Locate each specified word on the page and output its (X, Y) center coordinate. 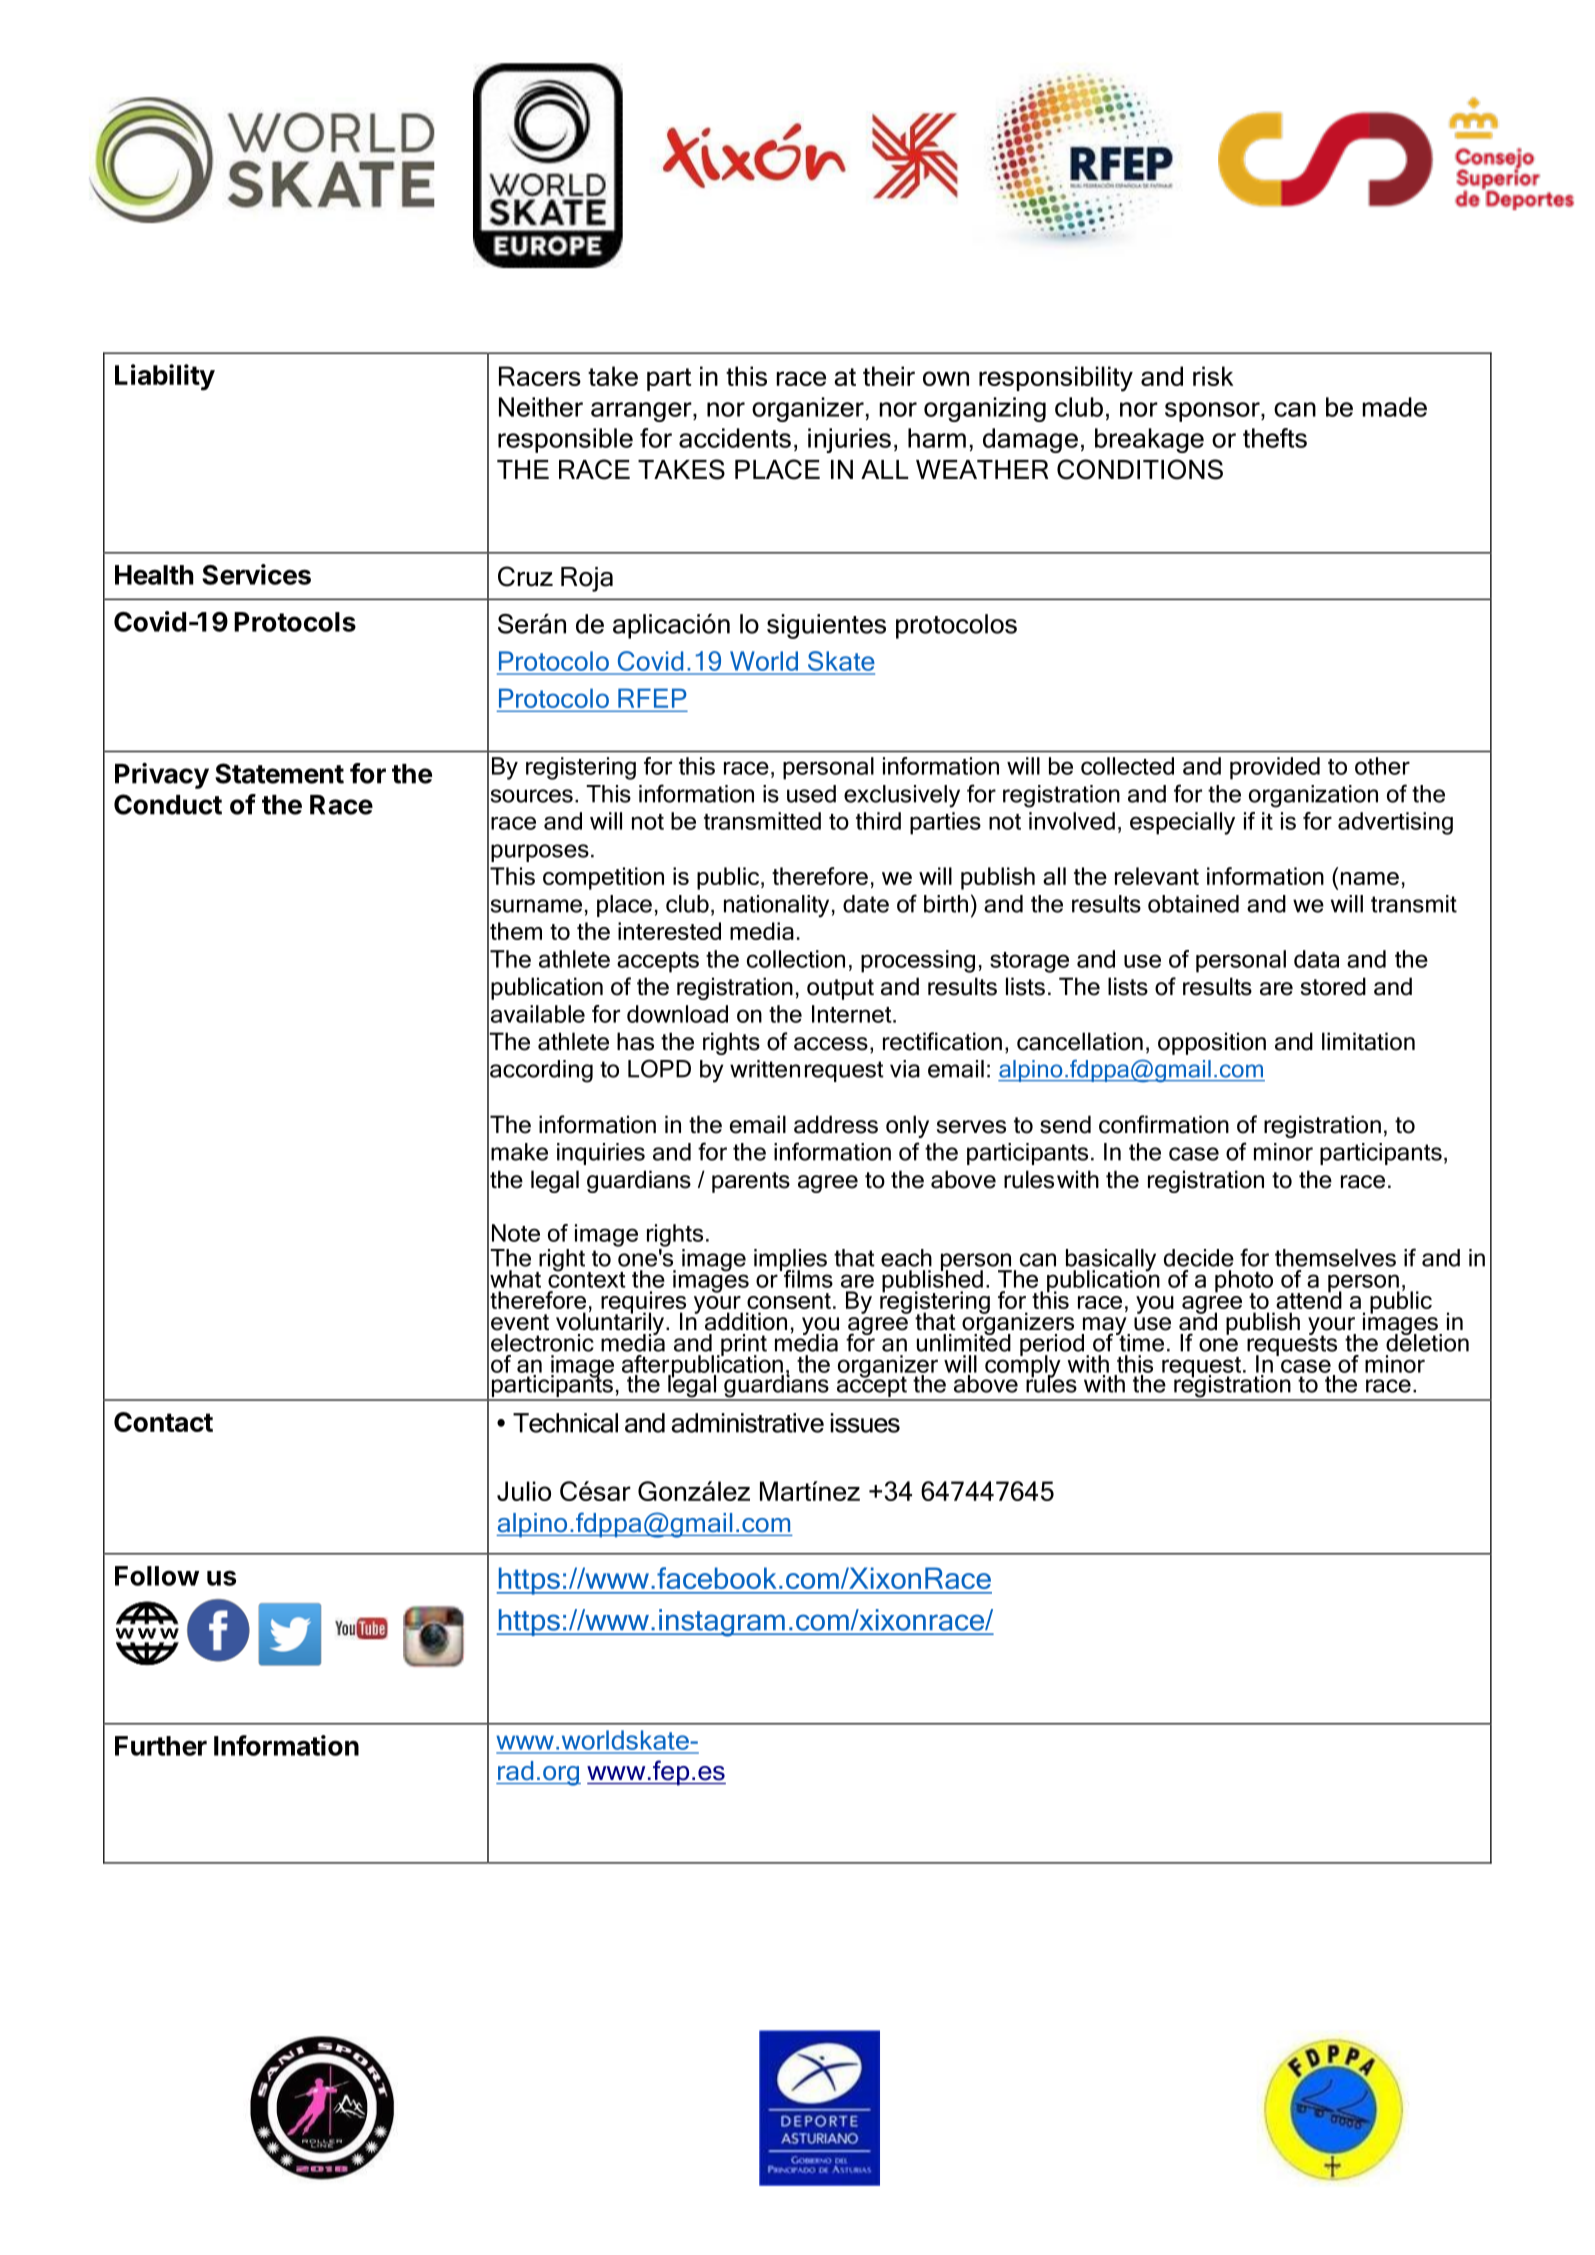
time (1140, 1341)
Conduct (168, 804)
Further (161, 1746)
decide (1199, 1258)
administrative (747, 1423)
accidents (735, 438)
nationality (776, 906)
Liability (165, 377)
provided (1275, 768)
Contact (163, 1422)
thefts (1275, 438)
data (1316, 959)
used (811, 794)
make (519, 1152)
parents (751, 1182)
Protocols (295, 622)
